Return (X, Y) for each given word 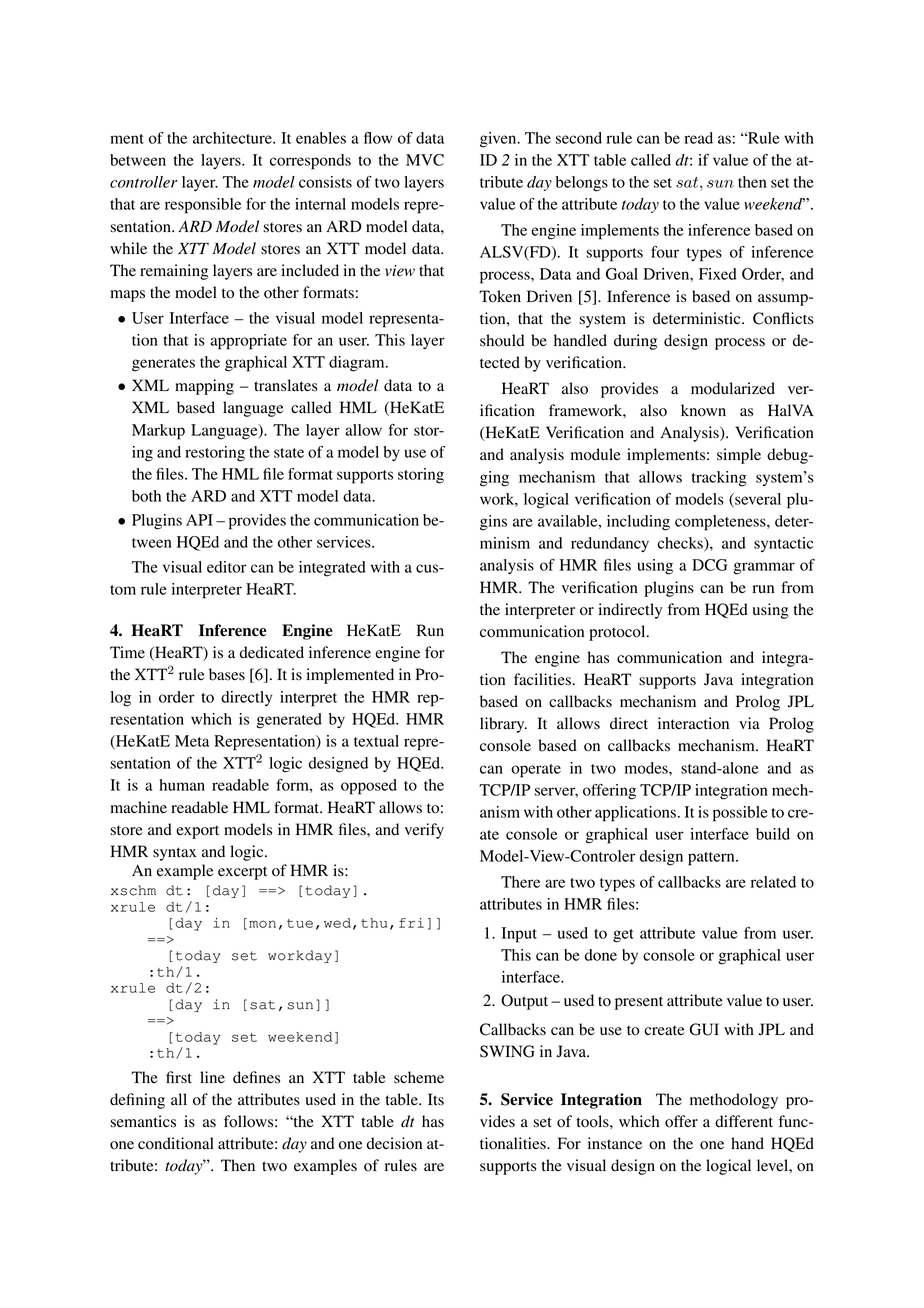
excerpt (242, 873)
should (502, 340)
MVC (425, 160)
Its (436, 1099)
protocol (618, 633)
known (703, 410)
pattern (712, 859)
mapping (204, 387)
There (520, 882)
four (665, 252)
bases (227, 674)
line (212, 1077)
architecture (233, 138)
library (503, 725)
